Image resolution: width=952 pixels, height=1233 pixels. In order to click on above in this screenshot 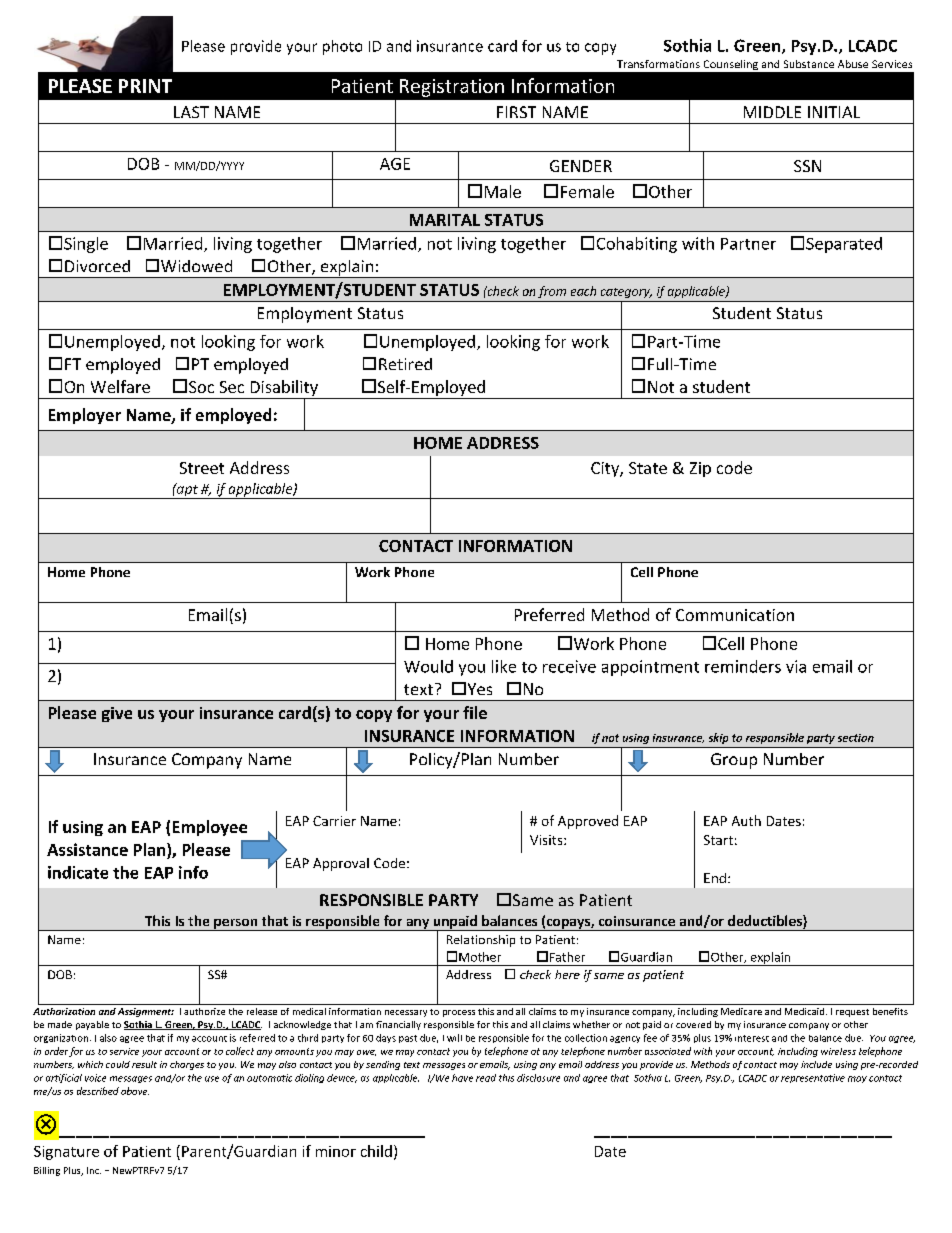, I will do `click(135, 1091)`.
